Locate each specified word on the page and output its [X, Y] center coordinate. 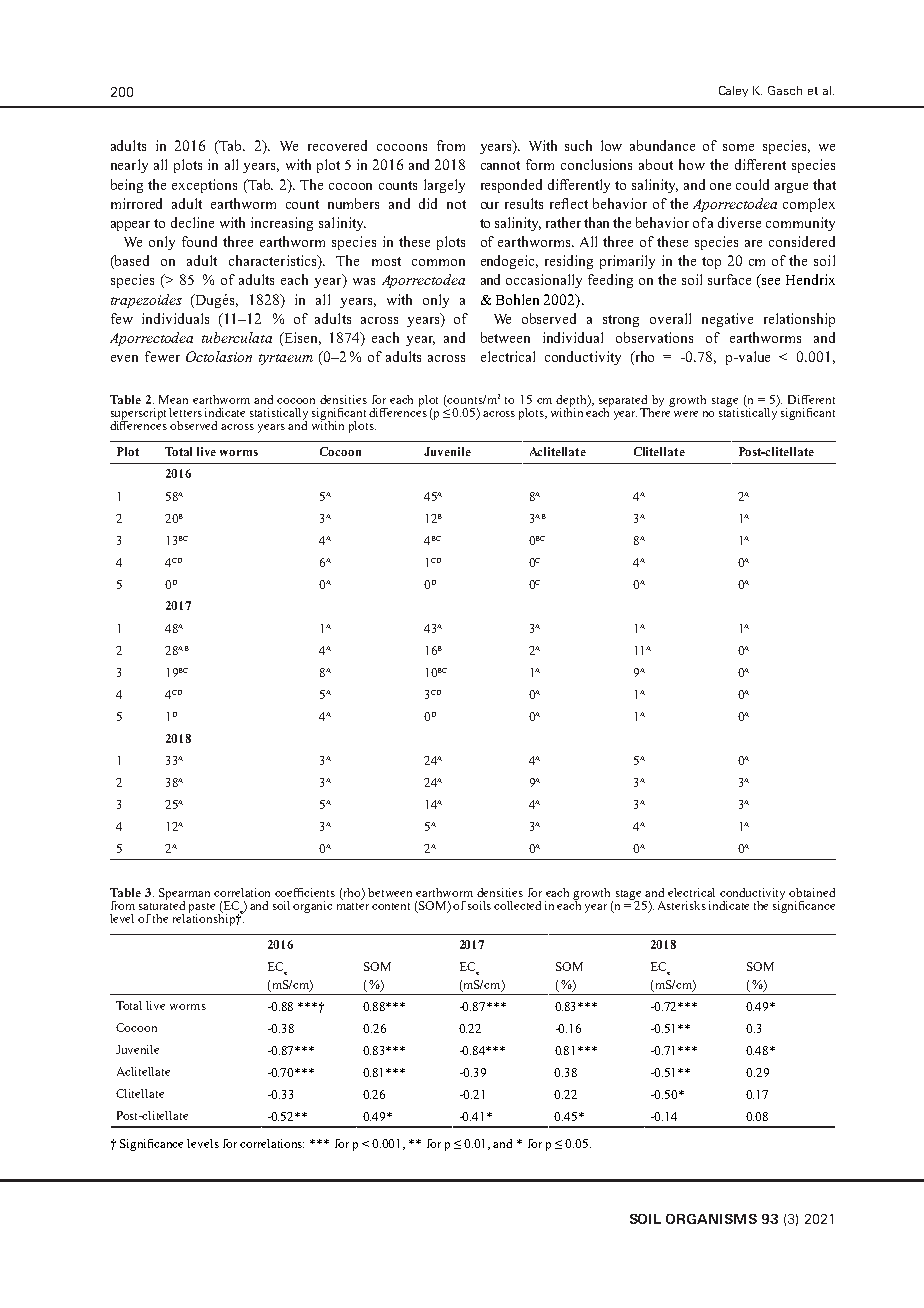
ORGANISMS [711, 1219]
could [752, 184]
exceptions [204, 186]
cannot [500, 165]
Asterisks [682, 905]
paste [202, 909]
